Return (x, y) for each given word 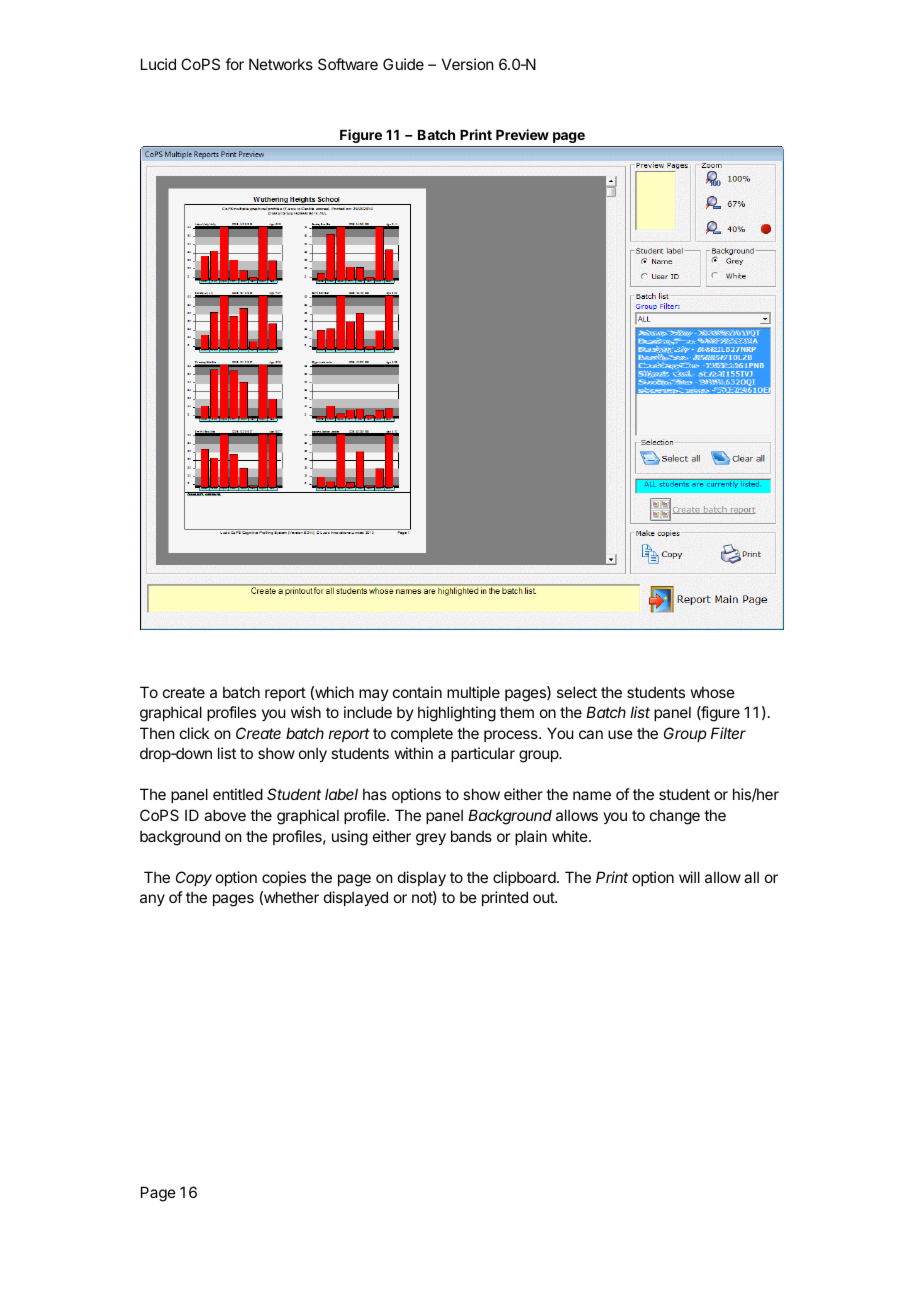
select (577, 692)
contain (417, 692)
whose (713, 692)
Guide (403, 64)
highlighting (457, 714)
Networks (281, 64)
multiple (473, 693)
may (374, 695)
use (620, 734)
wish (306, 712)
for (234, 64)
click (194, 733)
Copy (194, 878)
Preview (522, 134)
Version (467, 64)
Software (348, 64)
